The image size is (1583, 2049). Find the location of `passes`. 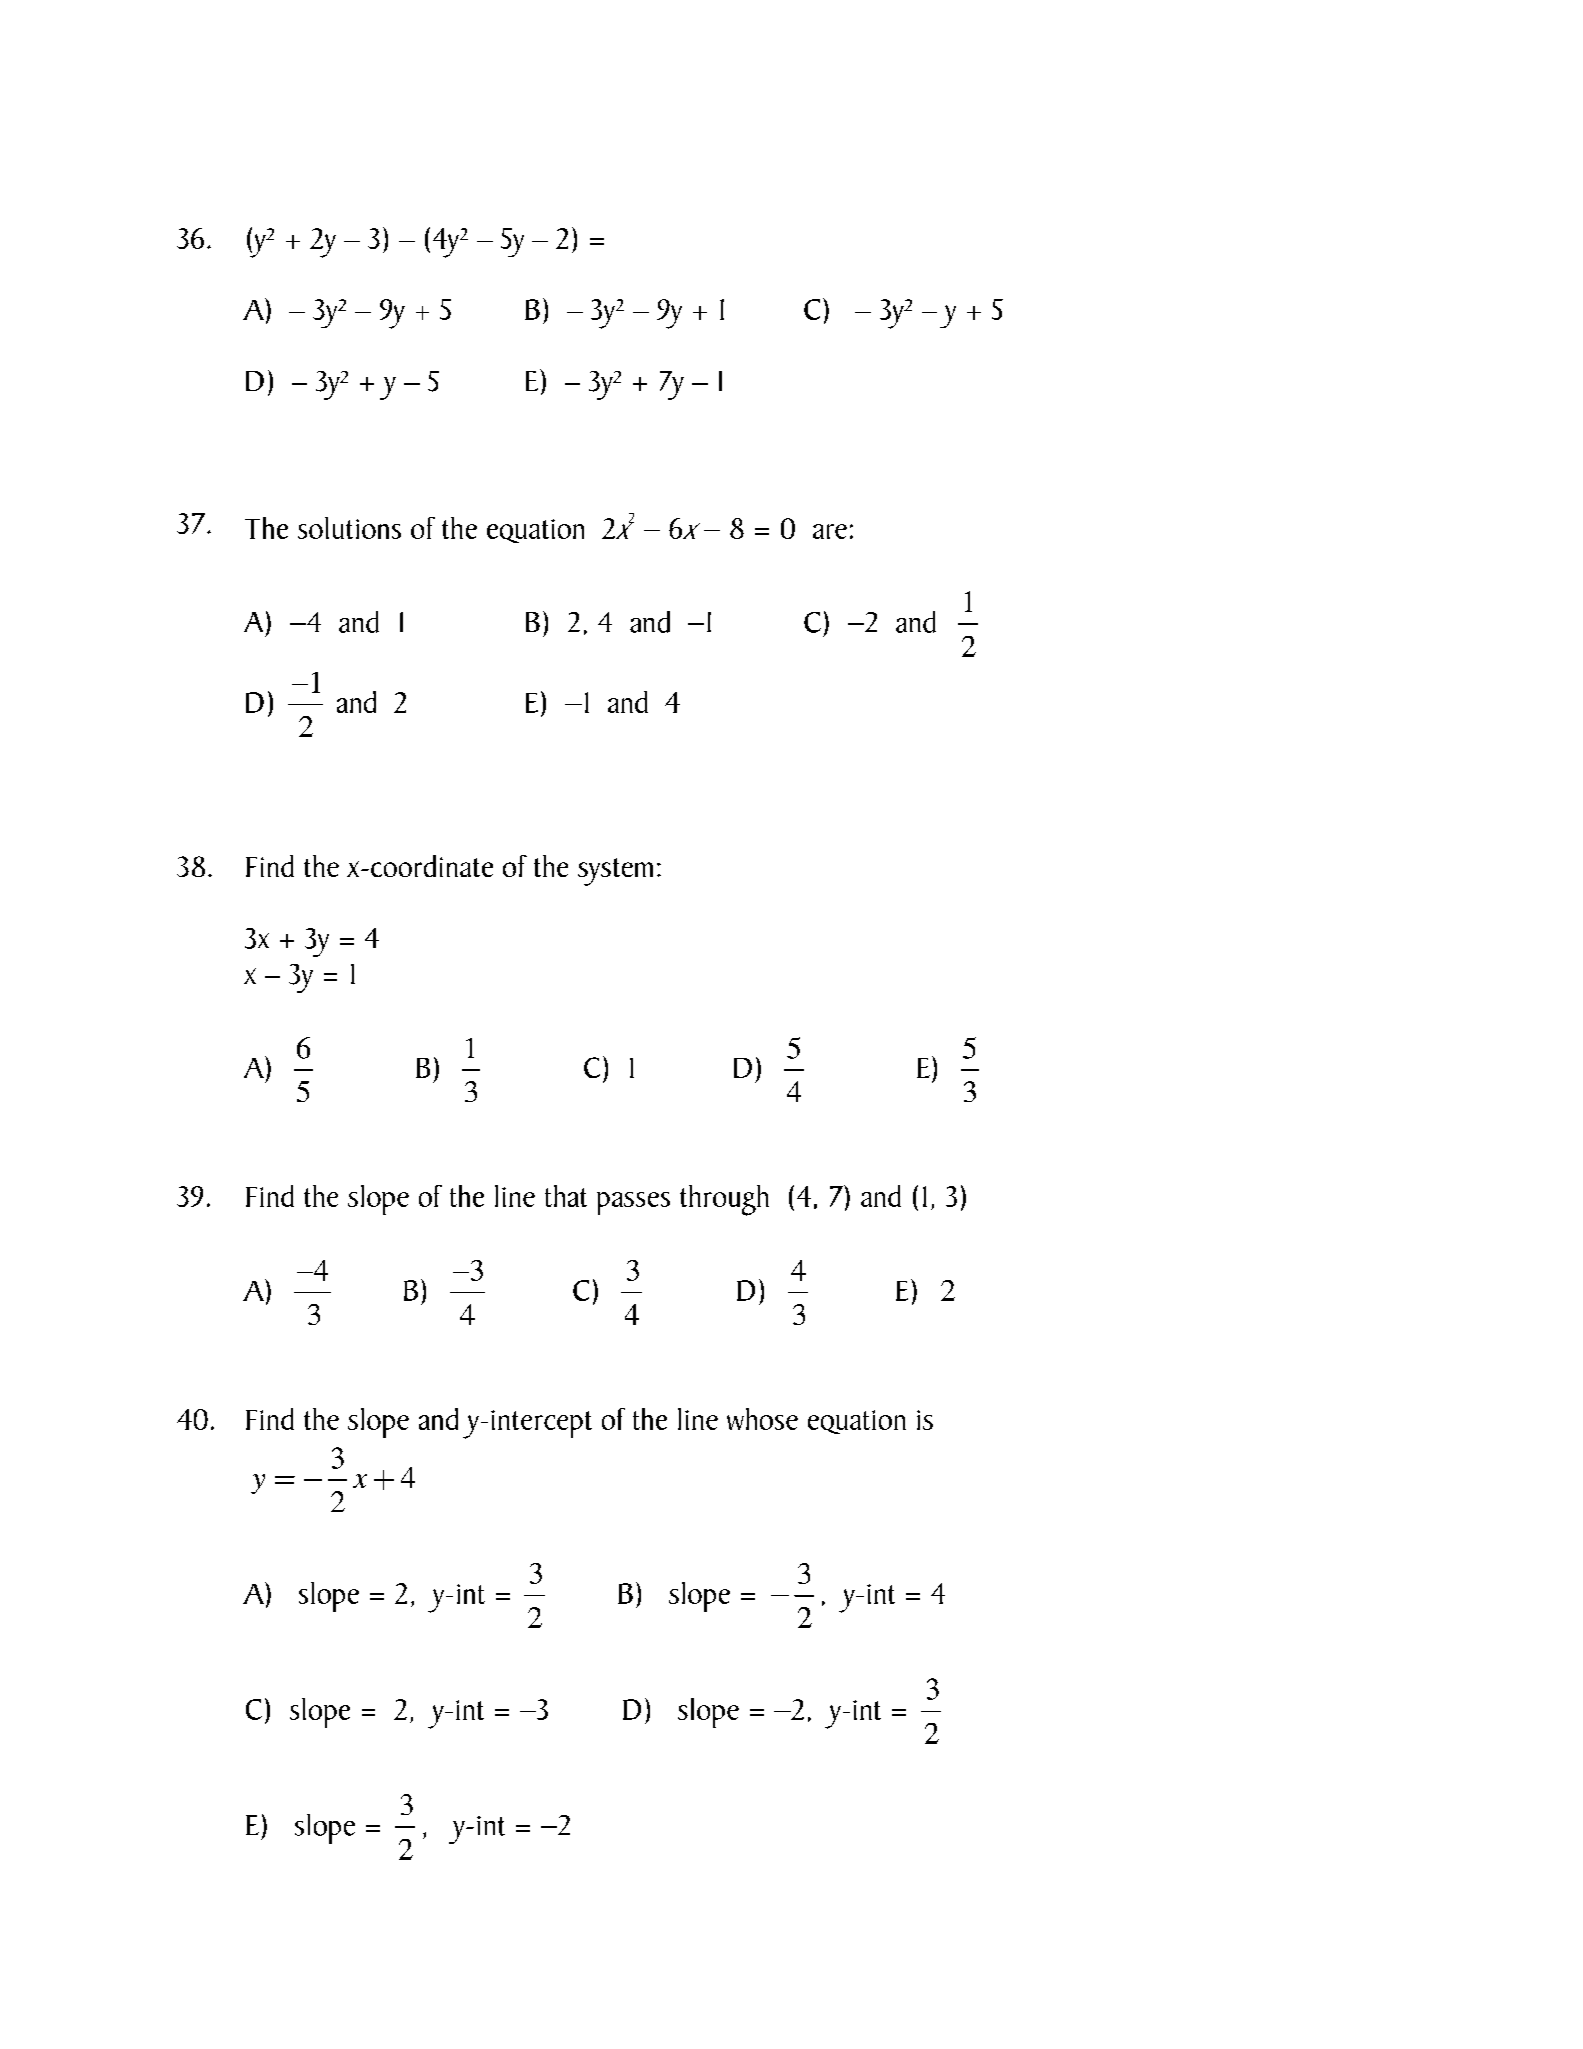

passes is located at coordinates (633, 1203).
